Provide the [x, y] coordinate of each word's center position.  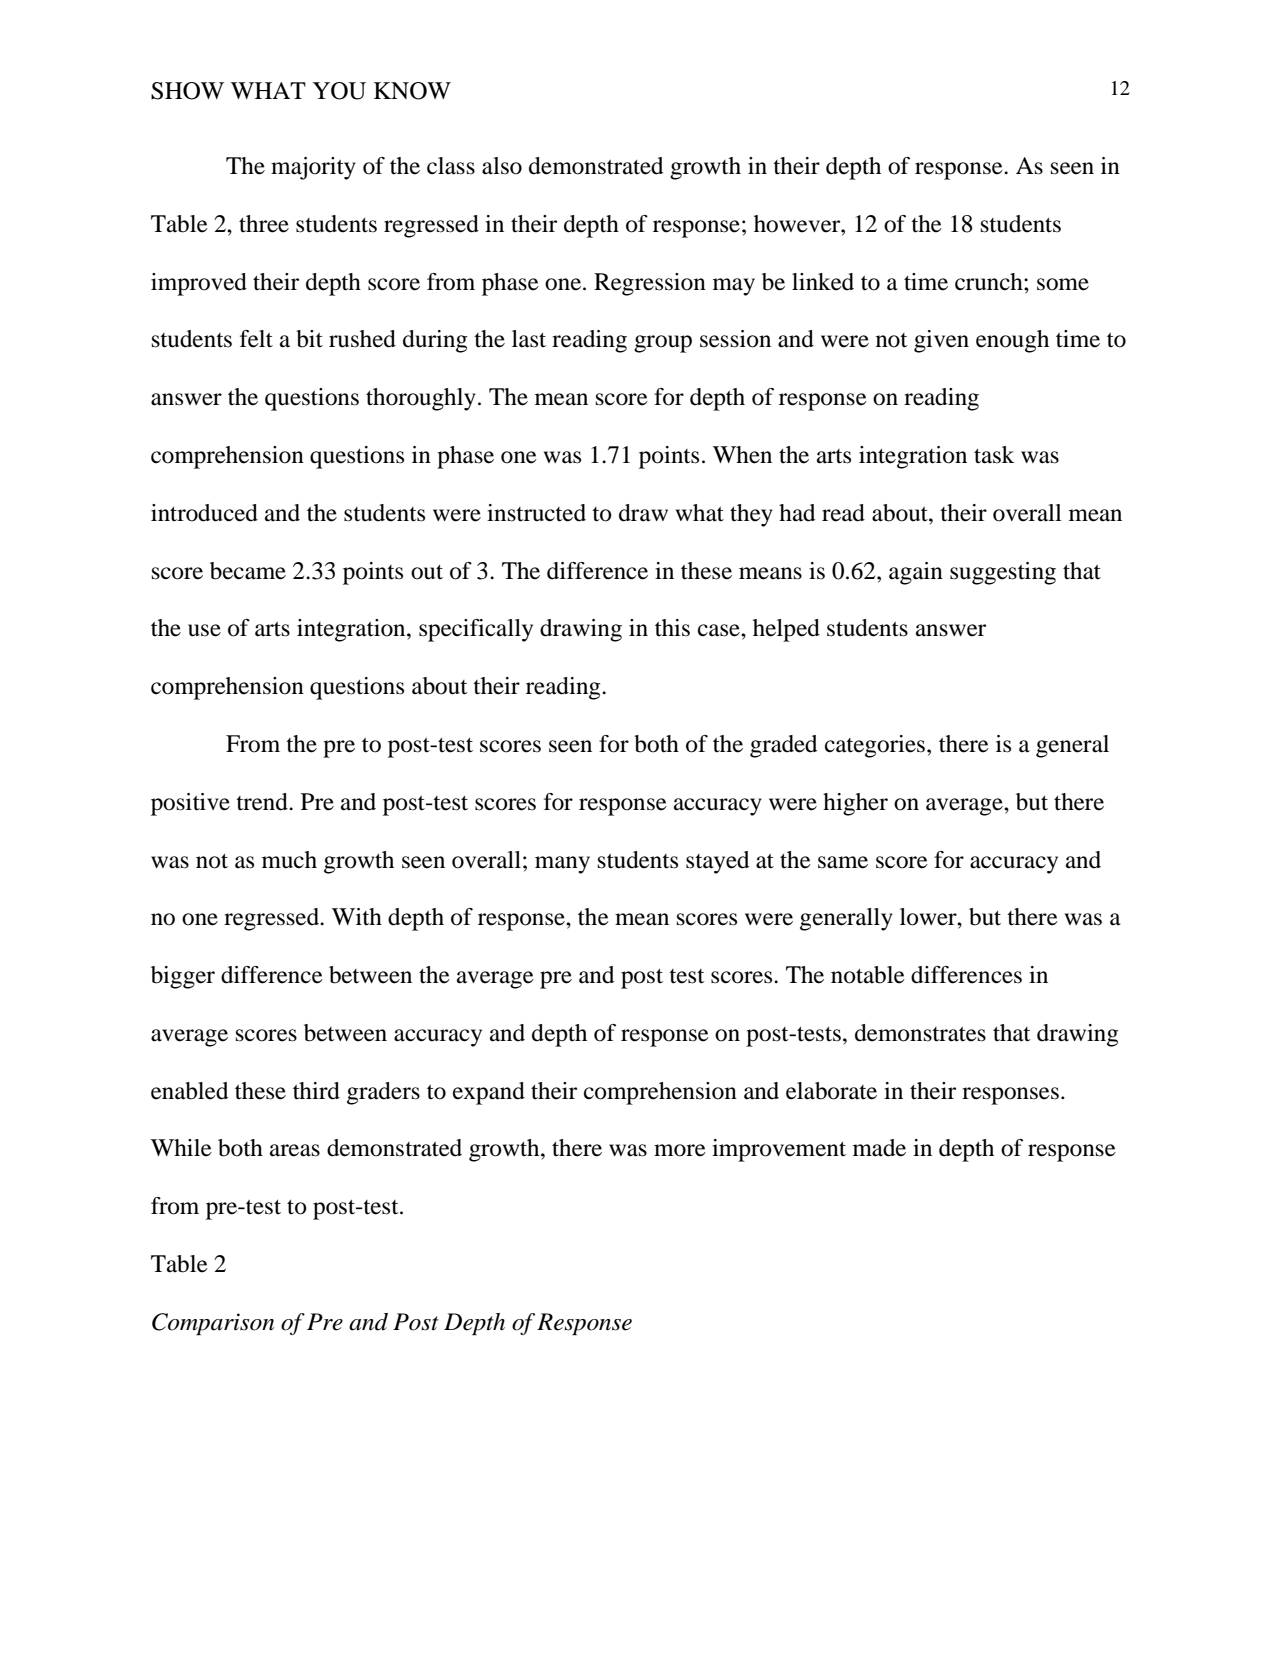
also [502, 166]
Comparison [213, 1324]
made [879, 1148]
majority [313, 168]
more [680, 1150]
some [1063, 284]
